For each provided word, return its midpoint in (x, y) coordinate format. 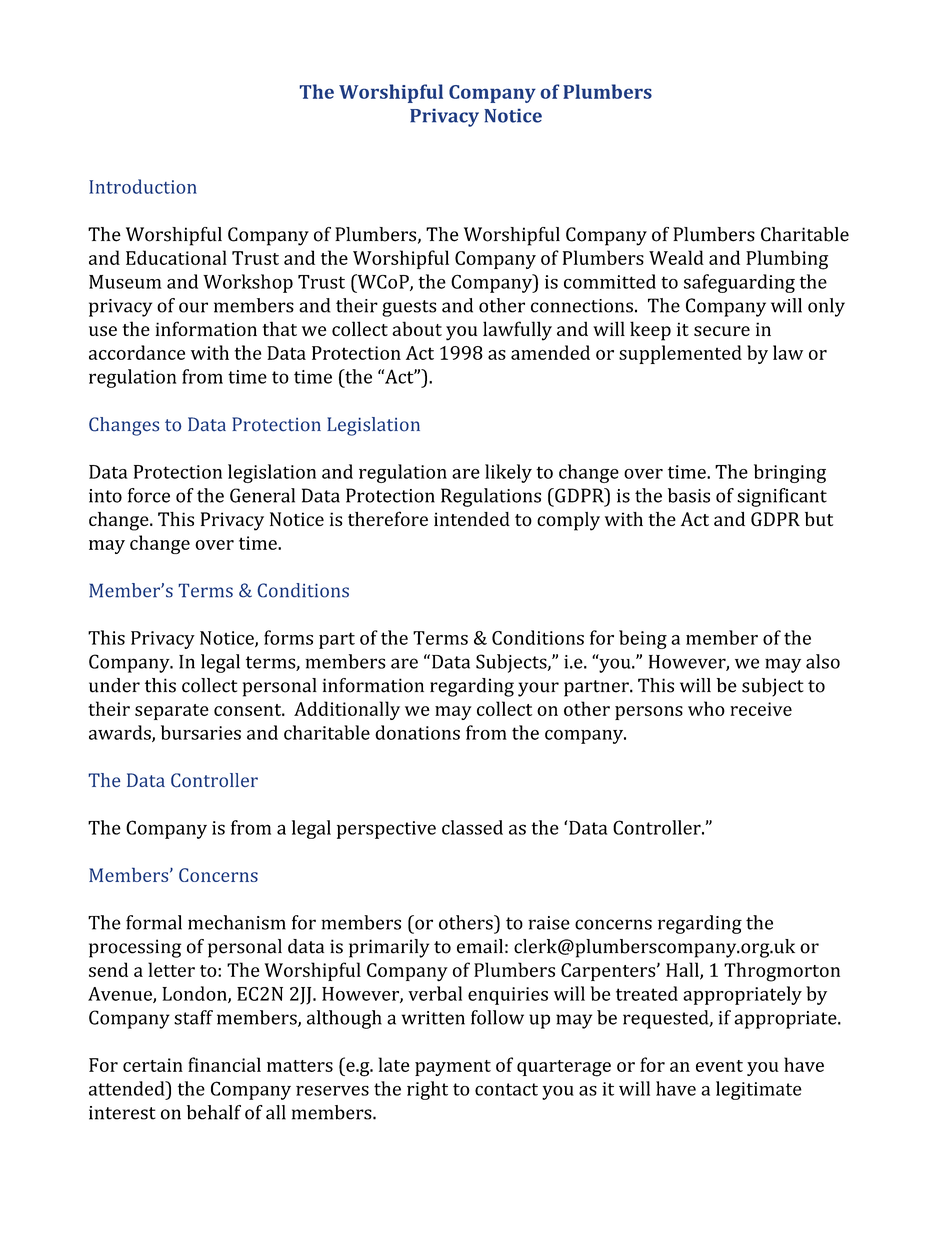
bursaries (201, 732)
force (149, 495)
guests (409, 308)
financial (224, 1064)
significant (782, 497)
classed (472, 827)
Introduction (143, 186)
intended (472, 519)
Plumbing (787, 260)
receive (761, 709)
